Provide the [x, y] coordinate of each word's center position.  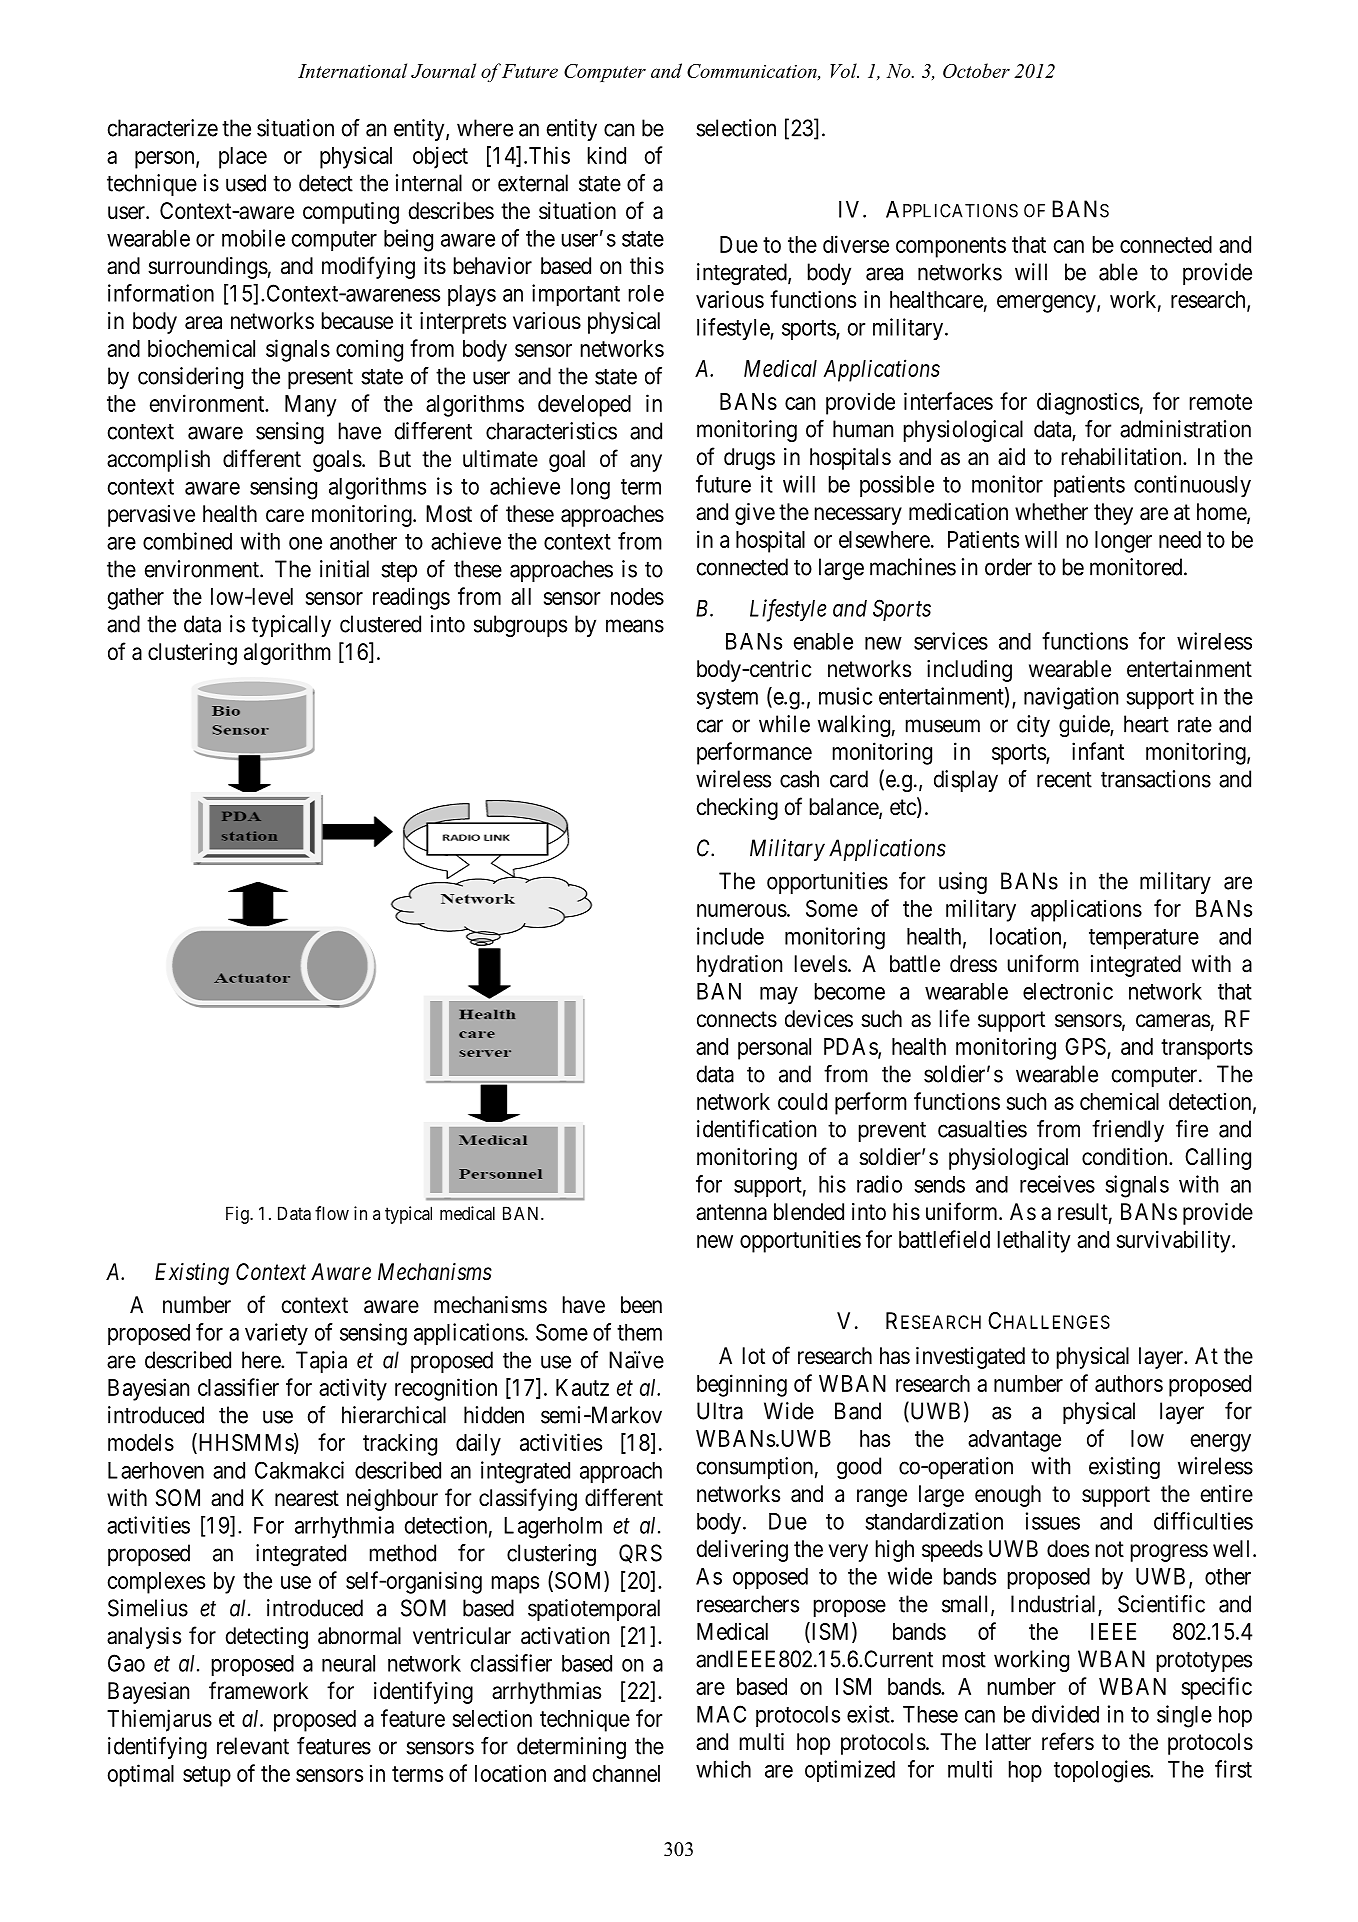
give [755, 514]
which [723, 1769]
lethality [1034, 1241]
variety [276, 1334]
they [1113, 514]
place [243, 158]
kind [607, 155]
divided [1065, 1714]
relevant [253, 1746]
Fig [238, 1215]
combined [187, 541]
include [730, 936]
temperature [1144, 939]
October [976, 70]
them [639, 1332]
